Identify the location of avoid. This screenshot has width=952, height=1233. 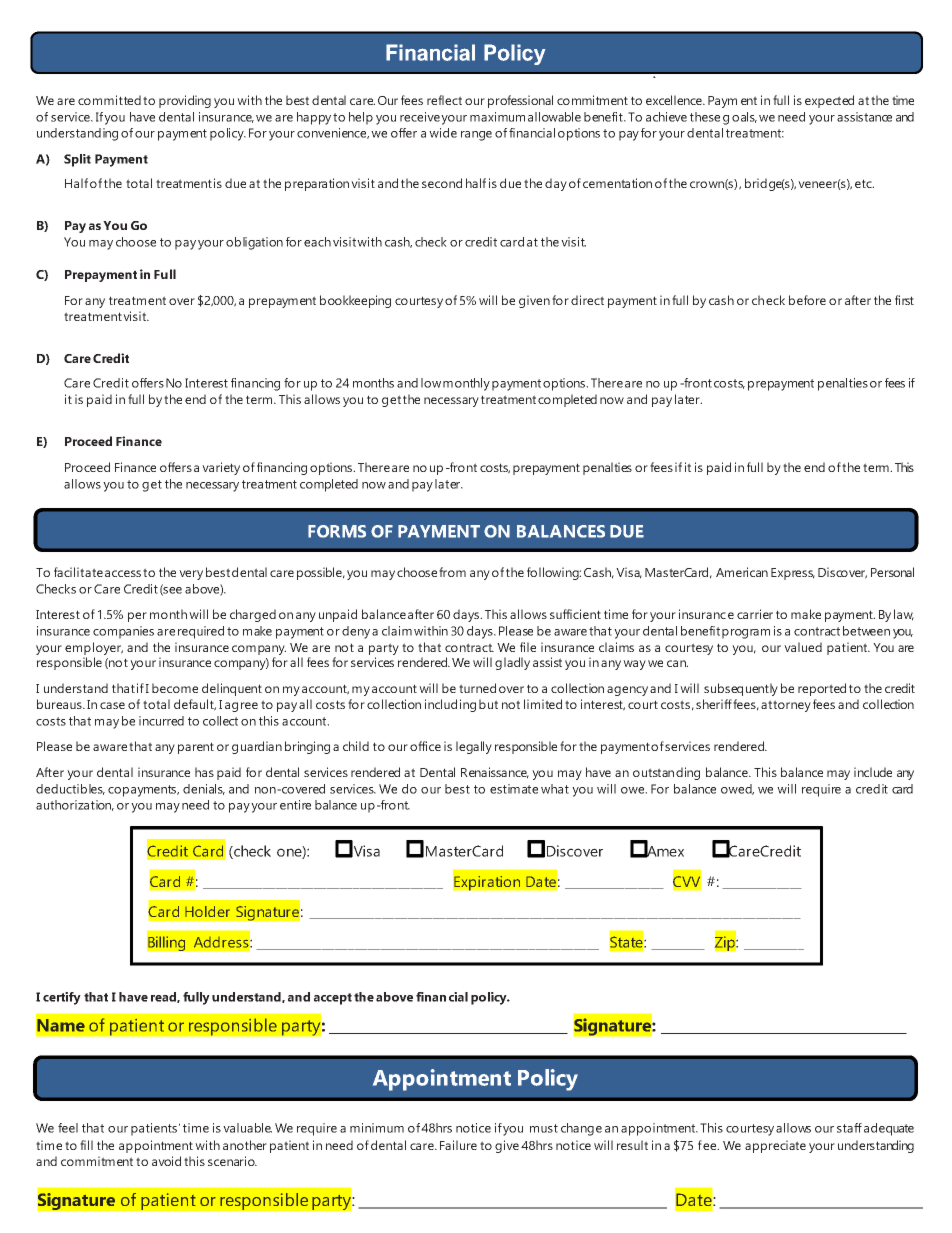
(166, 1161).
